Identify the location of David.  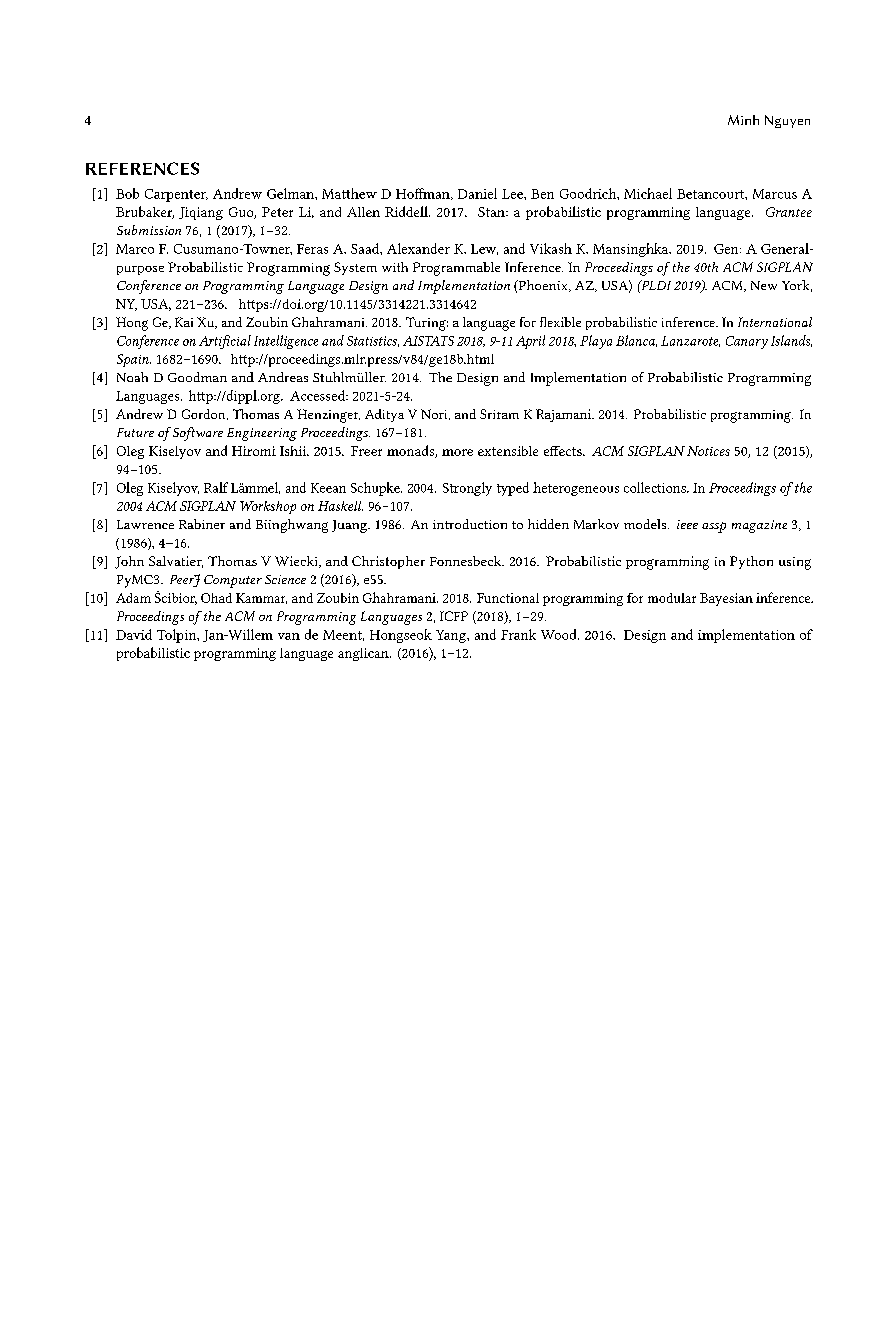
(134, 634).
